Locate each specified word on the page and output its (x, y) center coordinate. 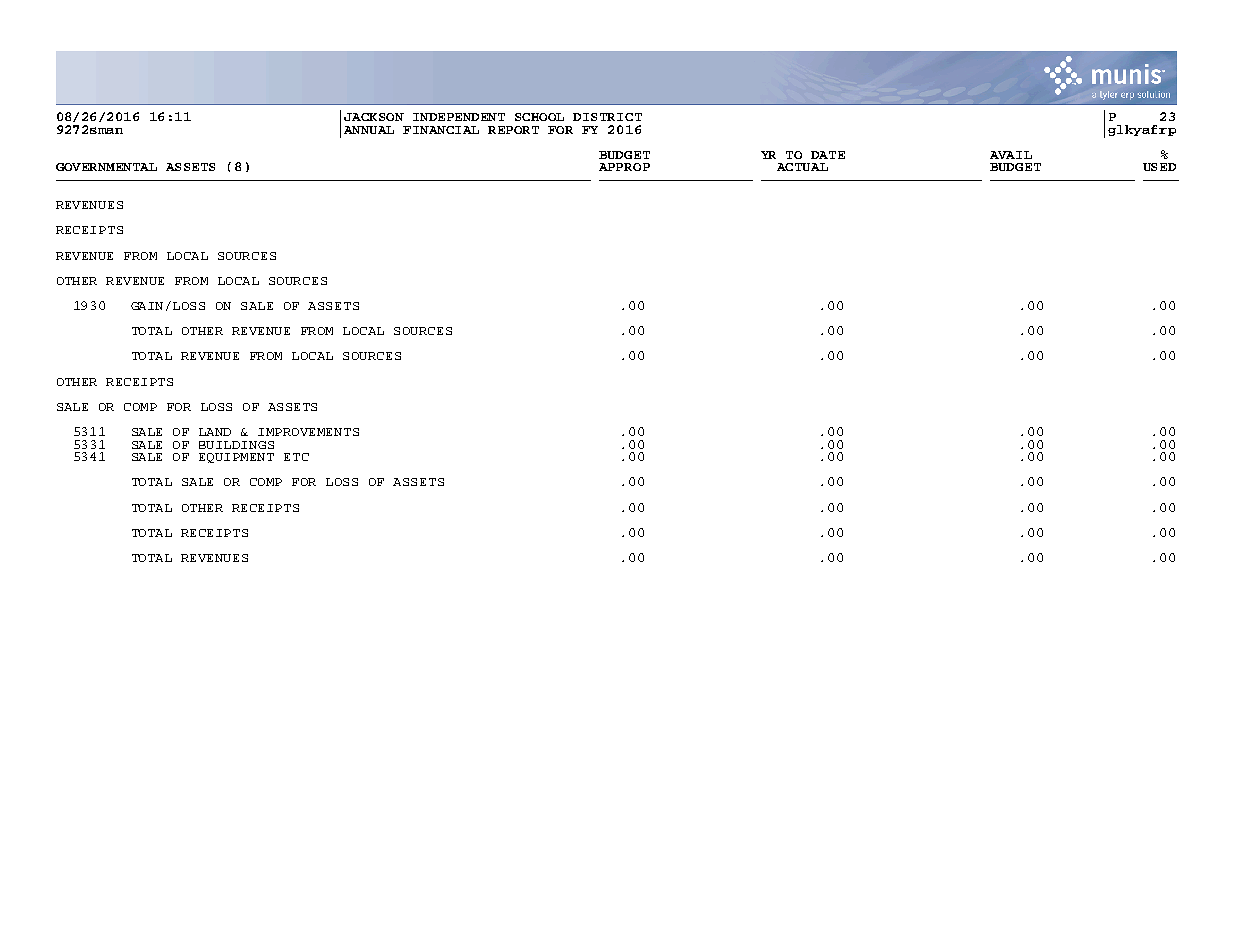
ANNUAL (369, 130)
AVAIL (1011, 155)
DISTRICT (607, 117)
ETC (296, 457)
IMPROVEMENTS (308, 432)
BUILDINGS (236, 445)
